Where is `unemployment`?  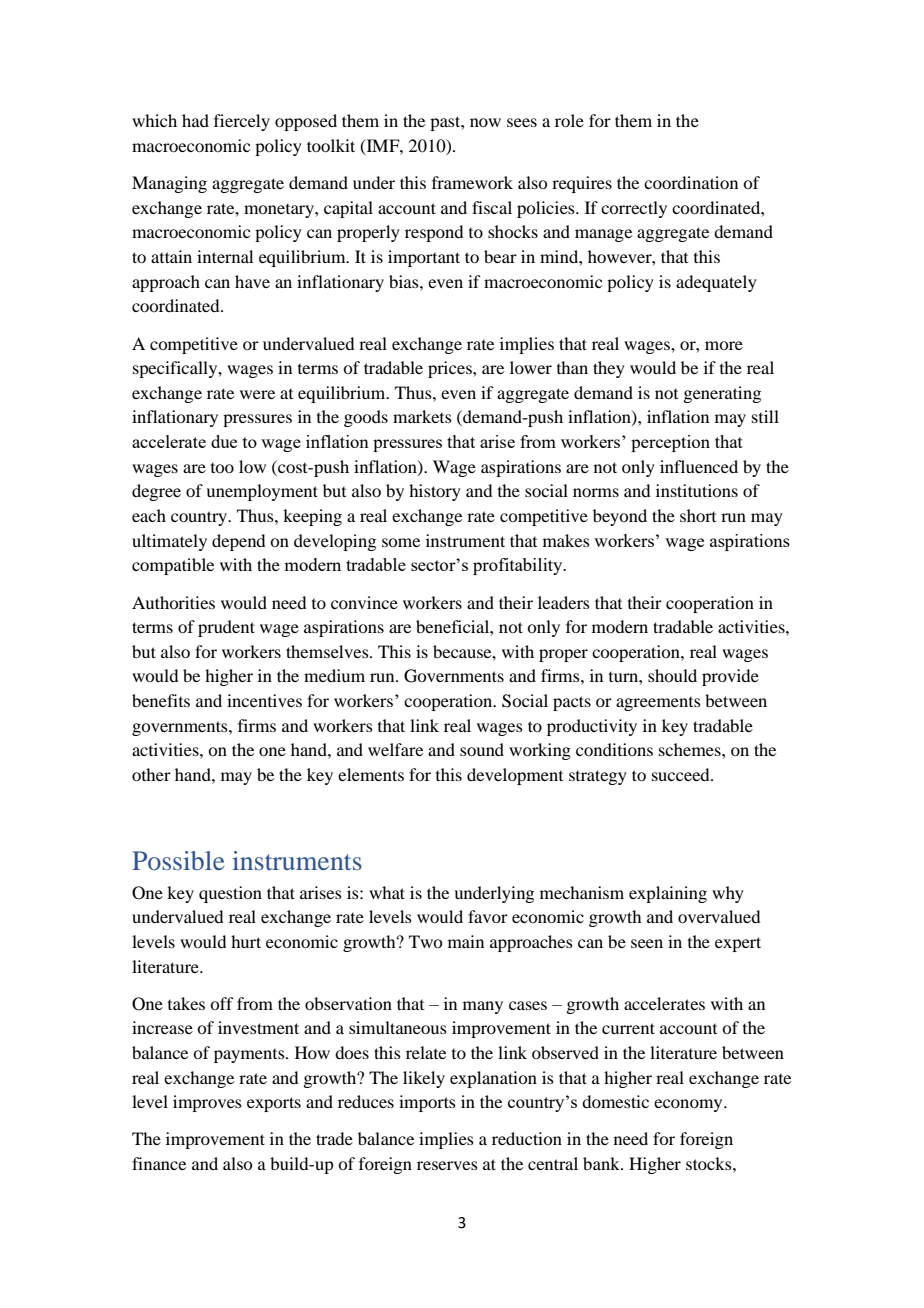 unemployment is located at coordinates (262, 492).
